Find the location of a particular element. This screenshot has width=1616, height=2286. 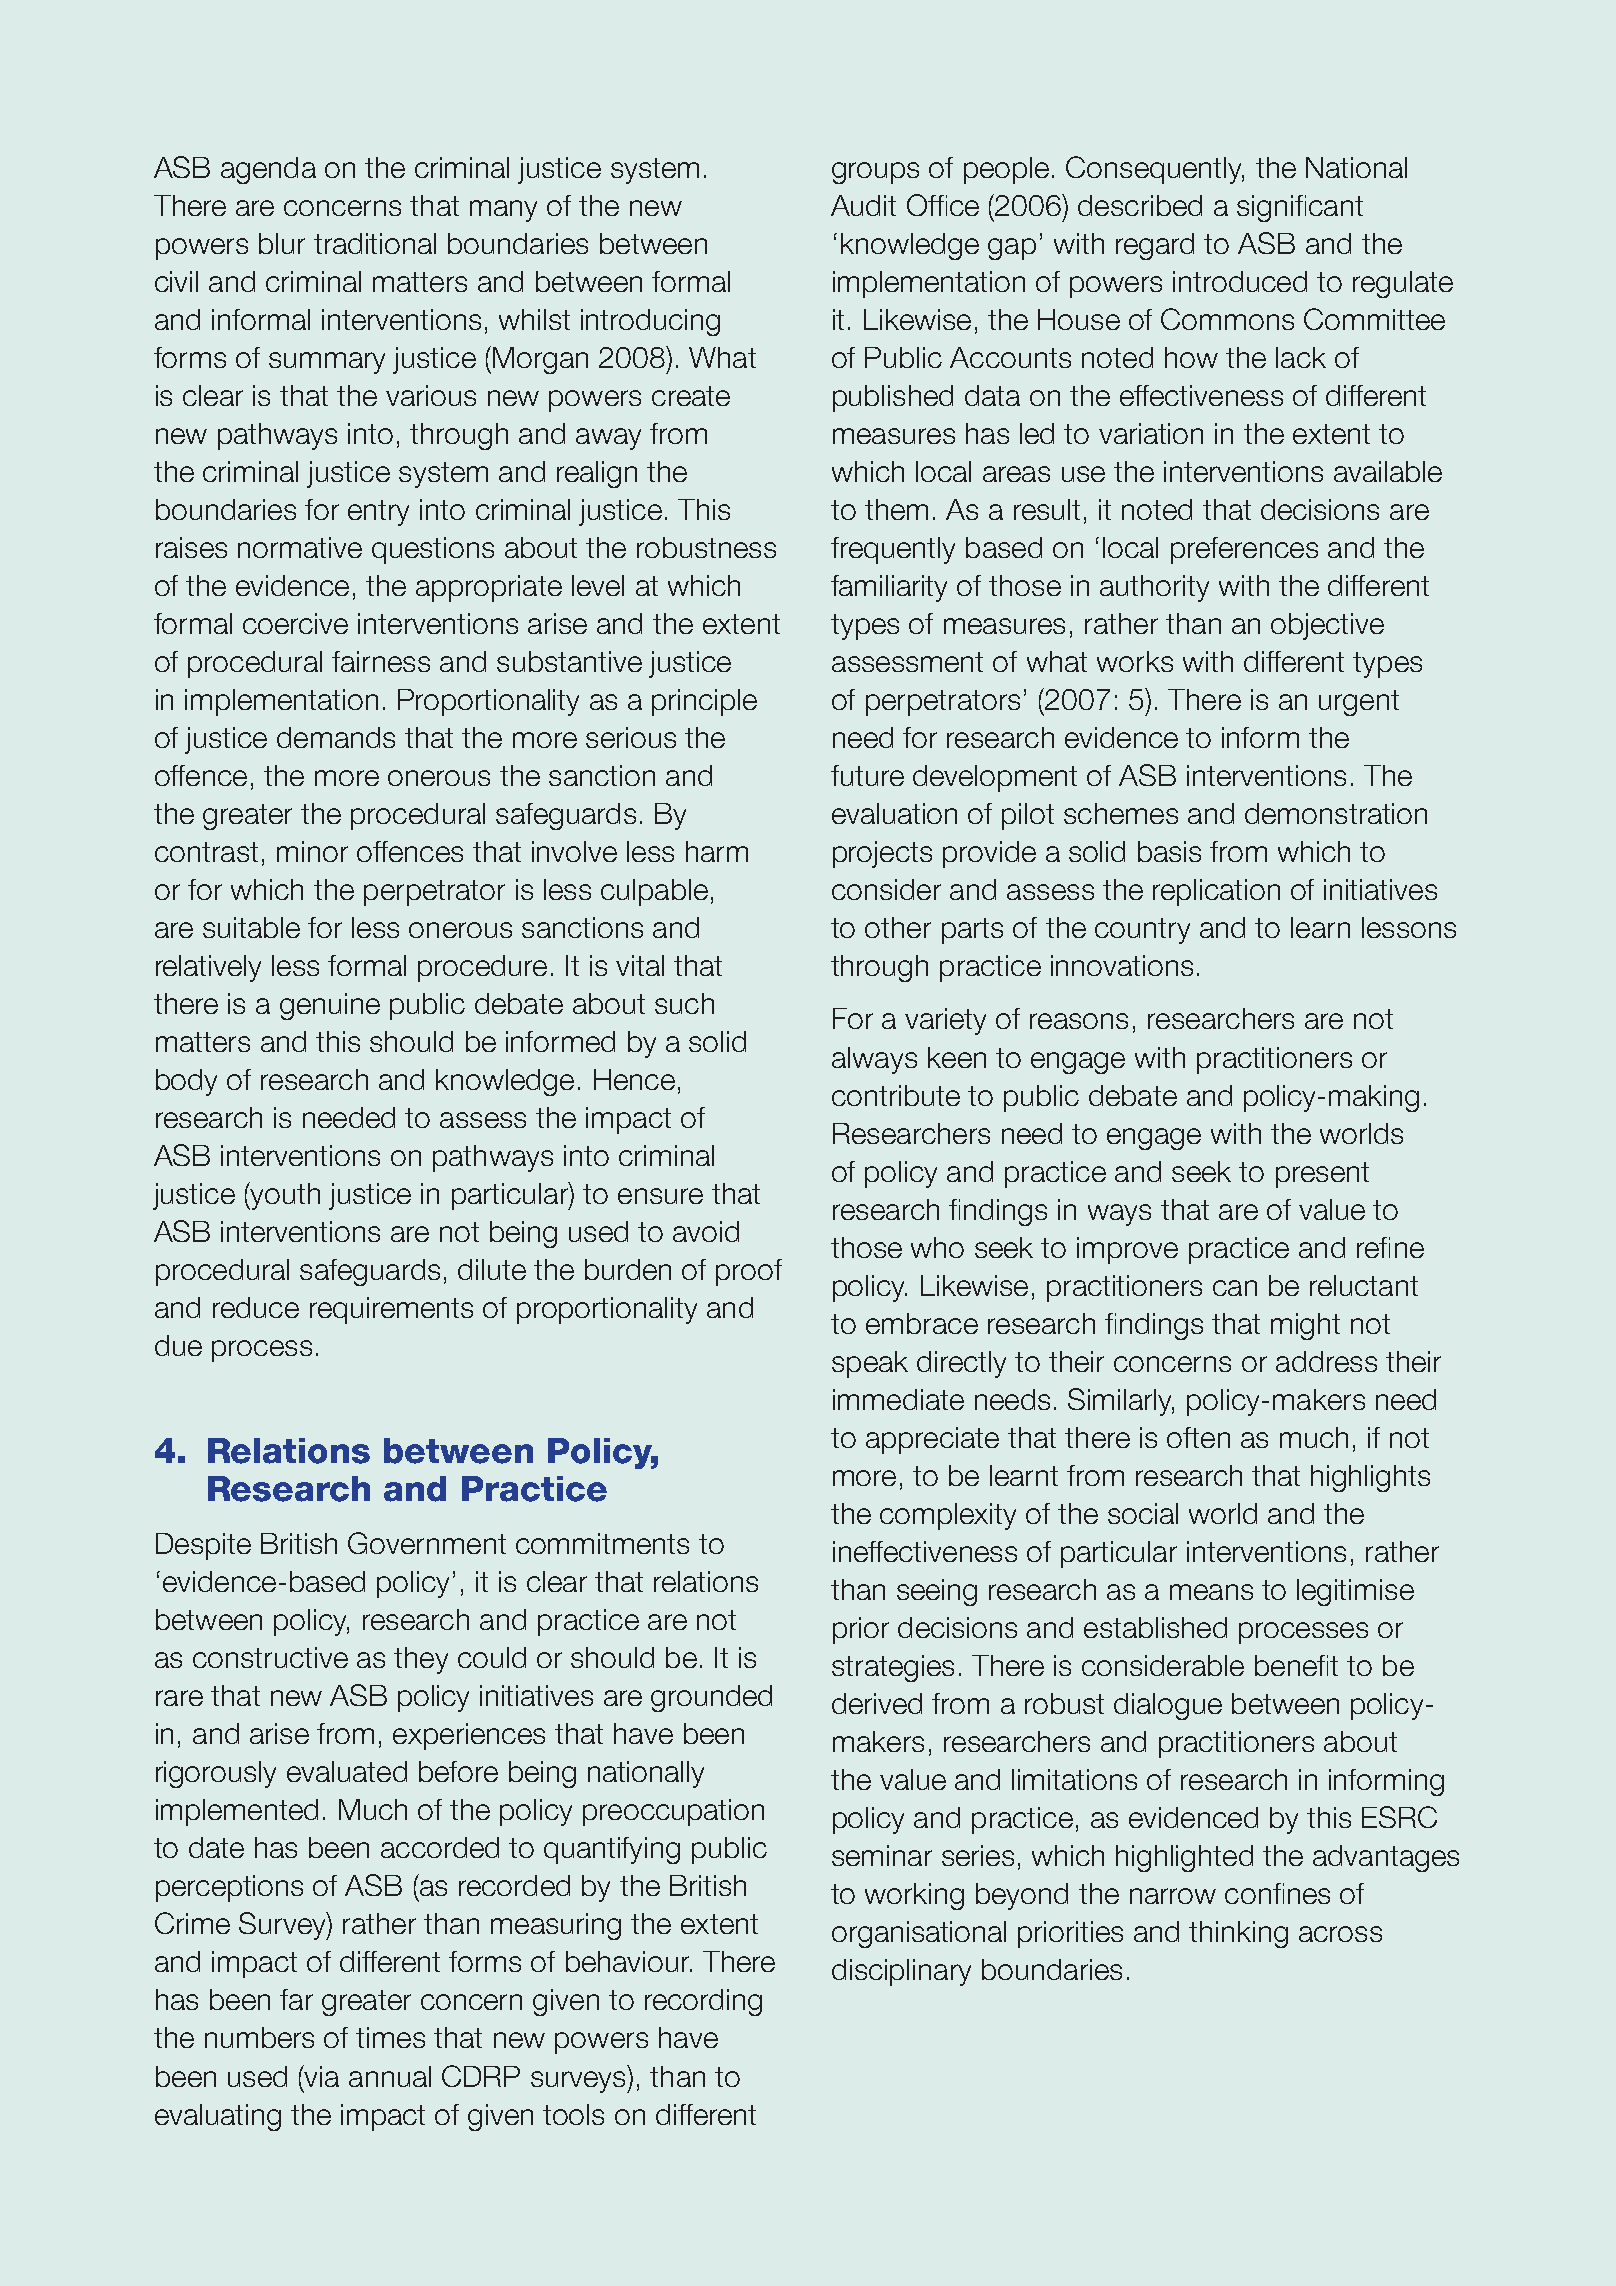

means is located at coordinates (1211, 1592).
